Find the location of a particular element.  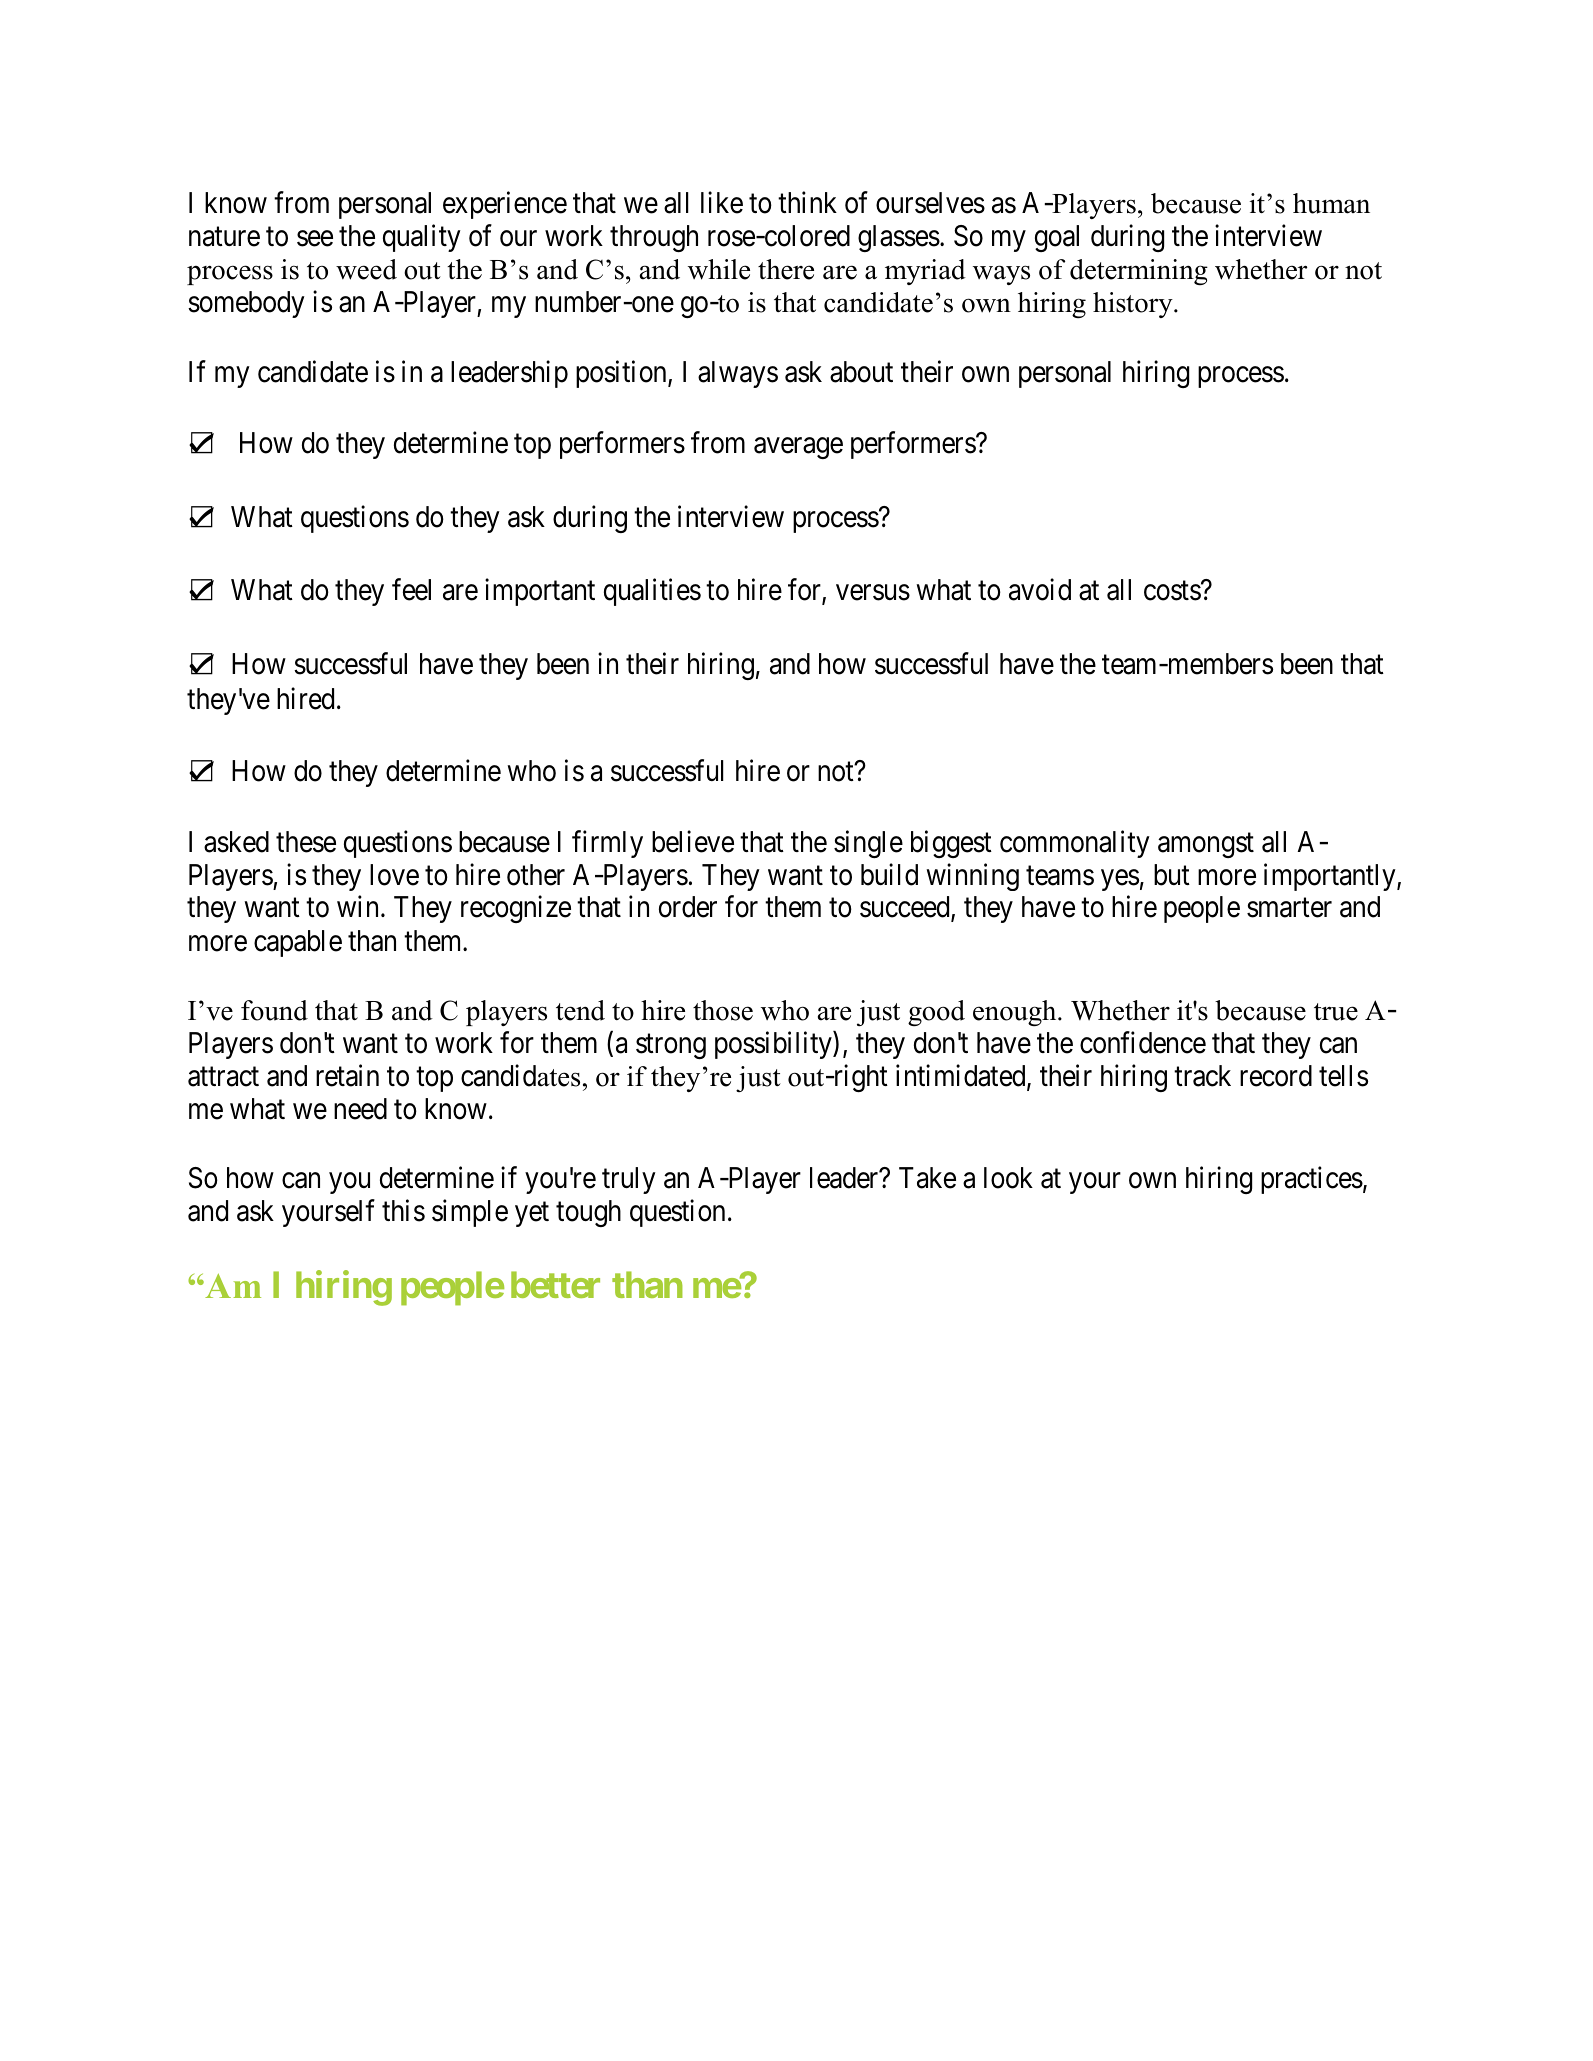

tough is located at coordinates (588, 1213).
